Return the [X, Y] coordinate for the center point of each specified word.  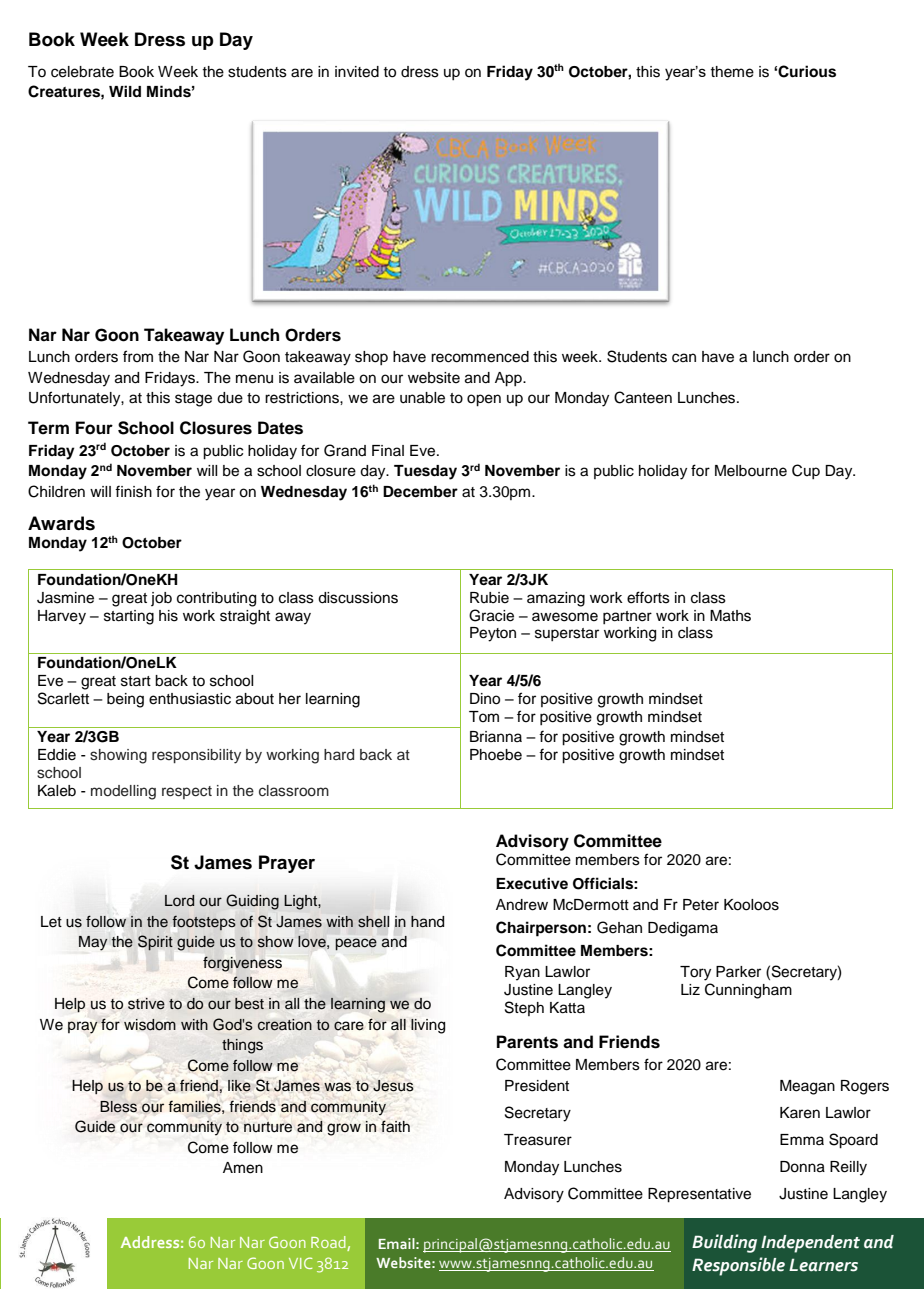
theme [732, 72]
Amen [243, 1168]
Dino [485, 699]
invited [357, 72]
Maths [730, 616]
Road [329, 1243]
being [125, 700]
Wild [125, 91]
